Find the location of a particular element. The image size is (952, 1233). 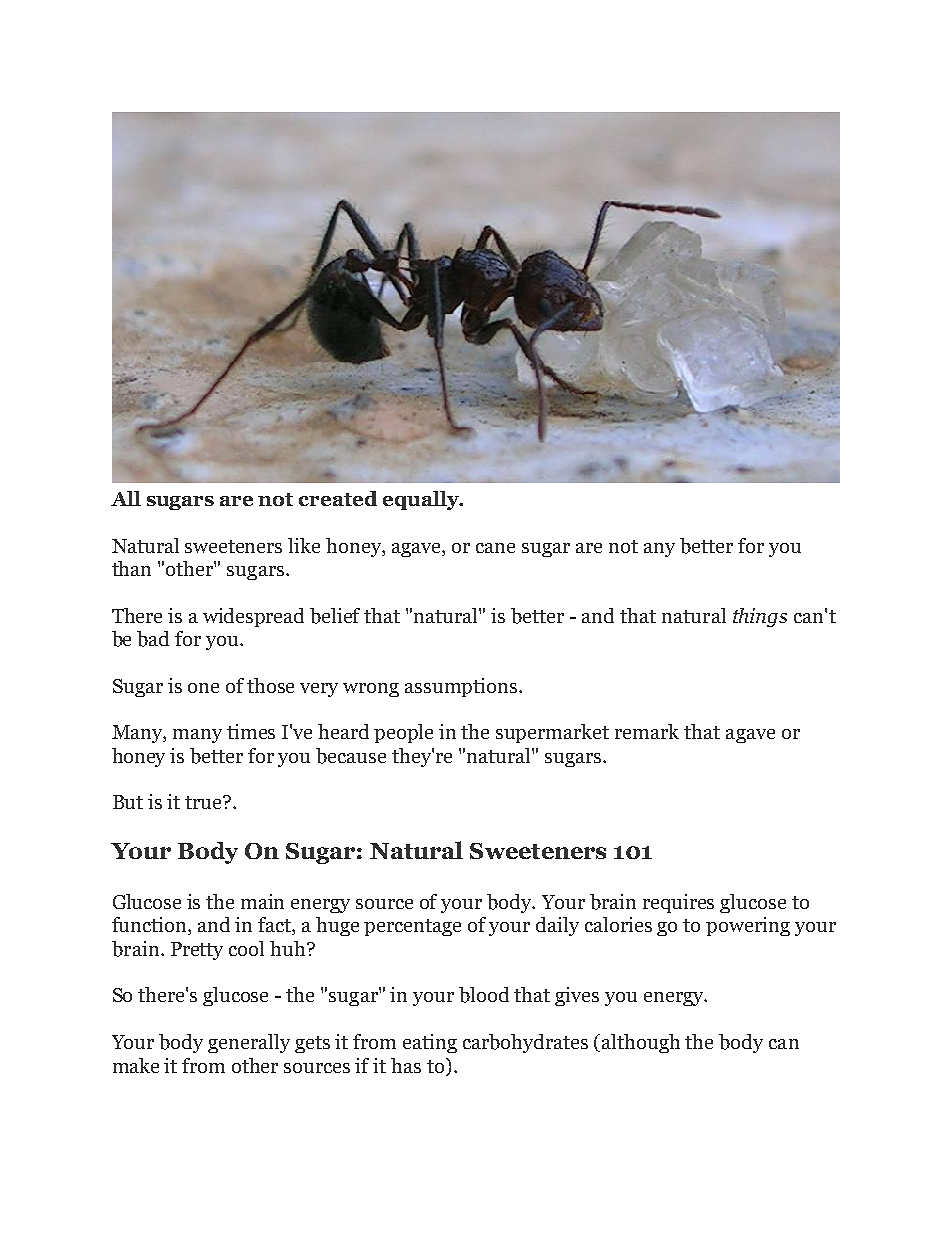

remark is located at coordinates (647, 731).
